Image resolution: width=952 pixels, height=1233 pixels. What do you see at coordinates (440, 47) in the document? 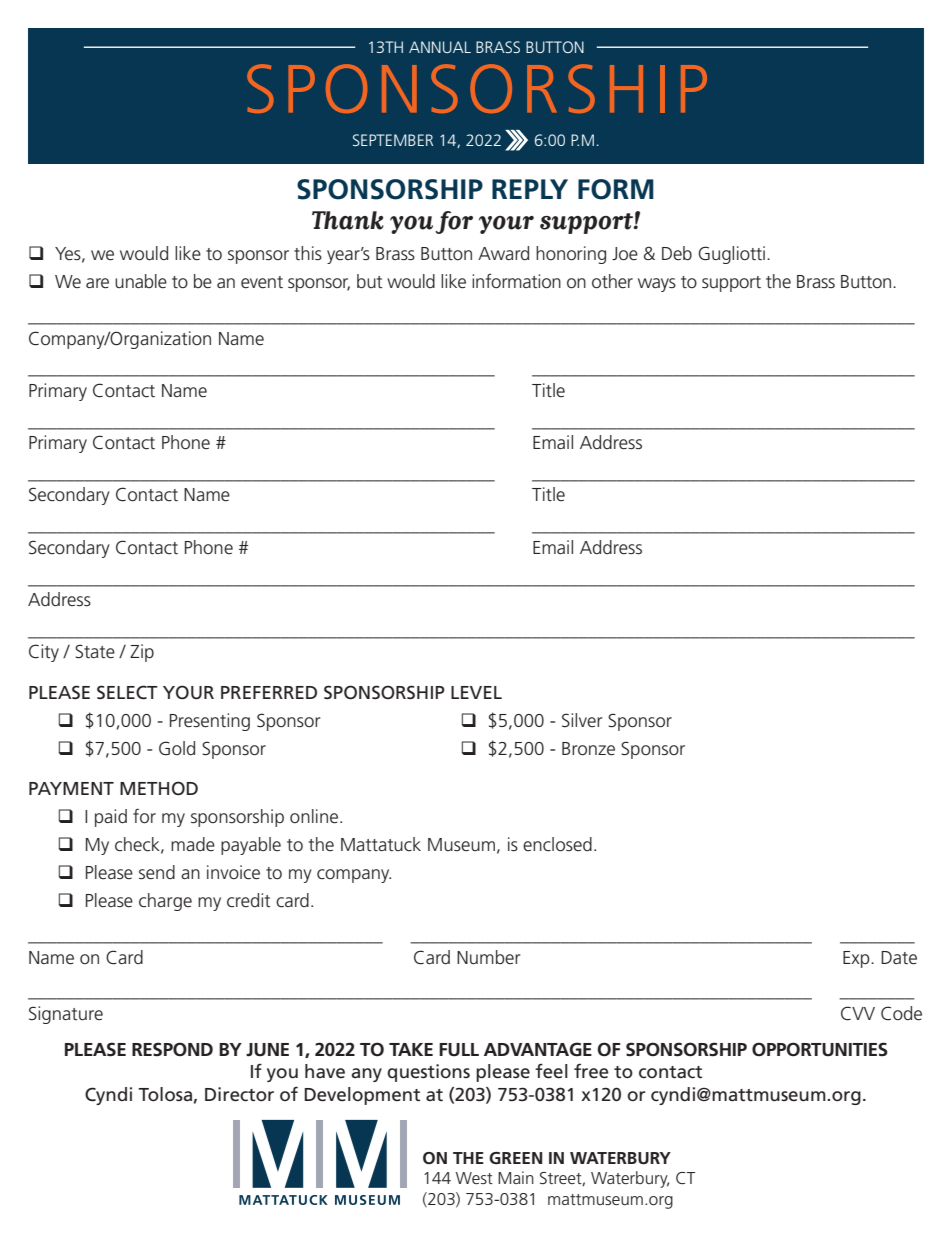
I see `ANNUAL` at bounding box center [440, 47].
